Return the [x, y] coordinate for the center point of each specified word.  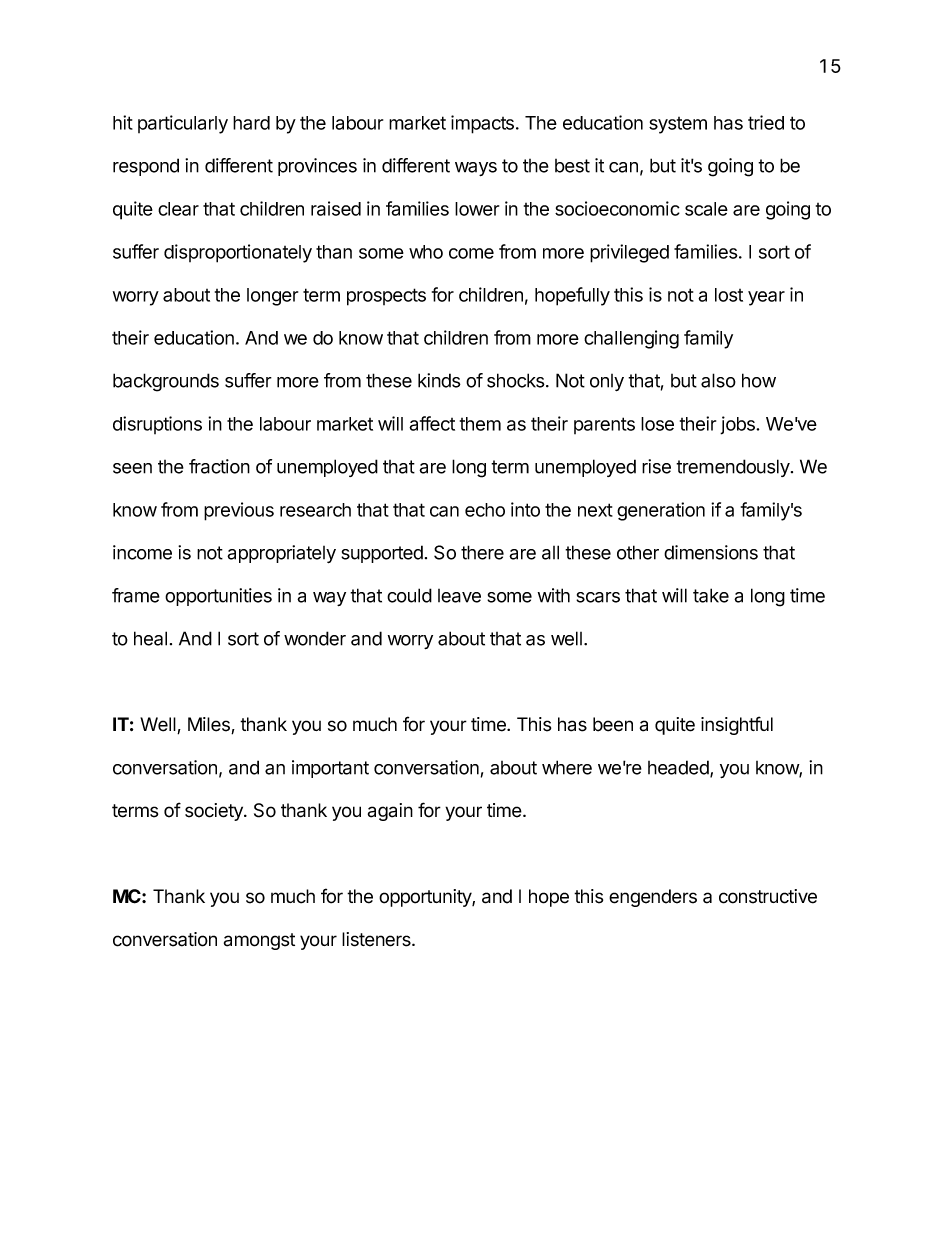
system [678, 125]
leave [459, 596]
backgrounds [166, 382]
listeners [377, 939]
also [718, 380]
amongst [259, 941]
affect [432, 423]
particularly [183, 124]
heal [150, 638]
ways [476, 169]
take [711, 595]
